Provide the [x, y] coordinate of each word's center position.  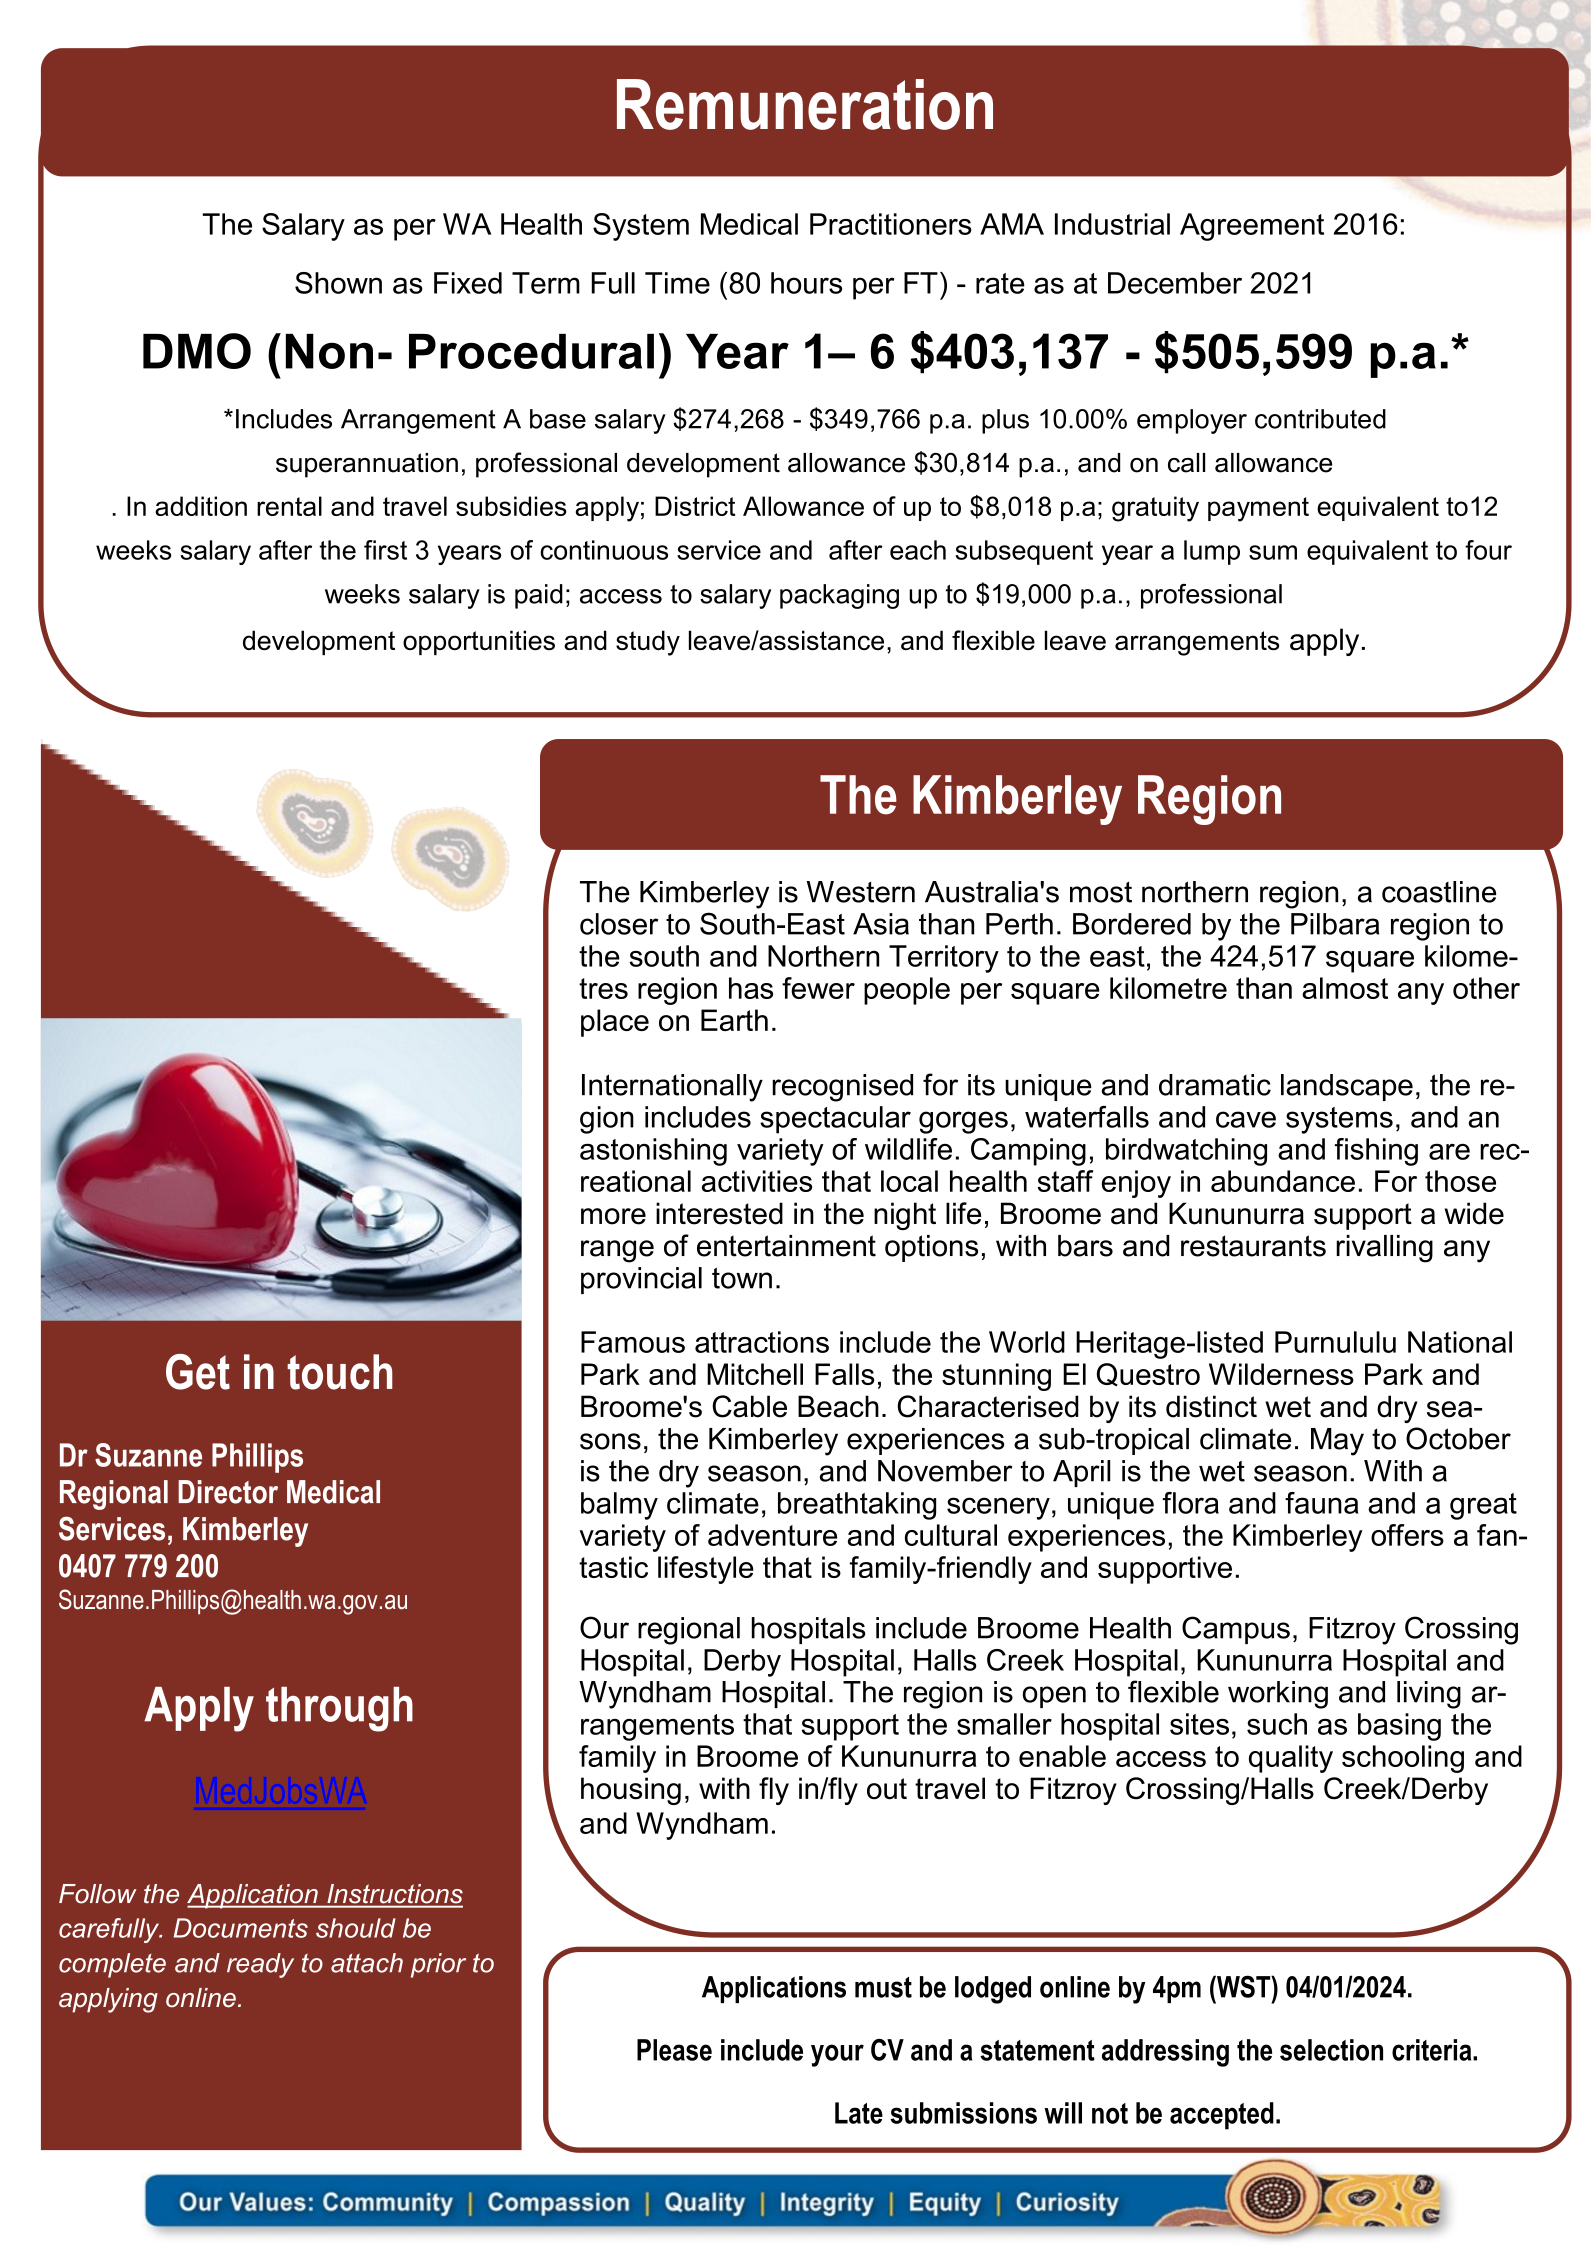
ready [260, 1965]
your [837, 2055]
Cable [749, 1406]
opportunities [479, 642]
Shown [338, 283]
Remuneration [805, 104]
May [1337, 1442]
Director [228, 1492]
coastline [1439, 892]
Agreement [1252, 227]
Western [860, 892]
